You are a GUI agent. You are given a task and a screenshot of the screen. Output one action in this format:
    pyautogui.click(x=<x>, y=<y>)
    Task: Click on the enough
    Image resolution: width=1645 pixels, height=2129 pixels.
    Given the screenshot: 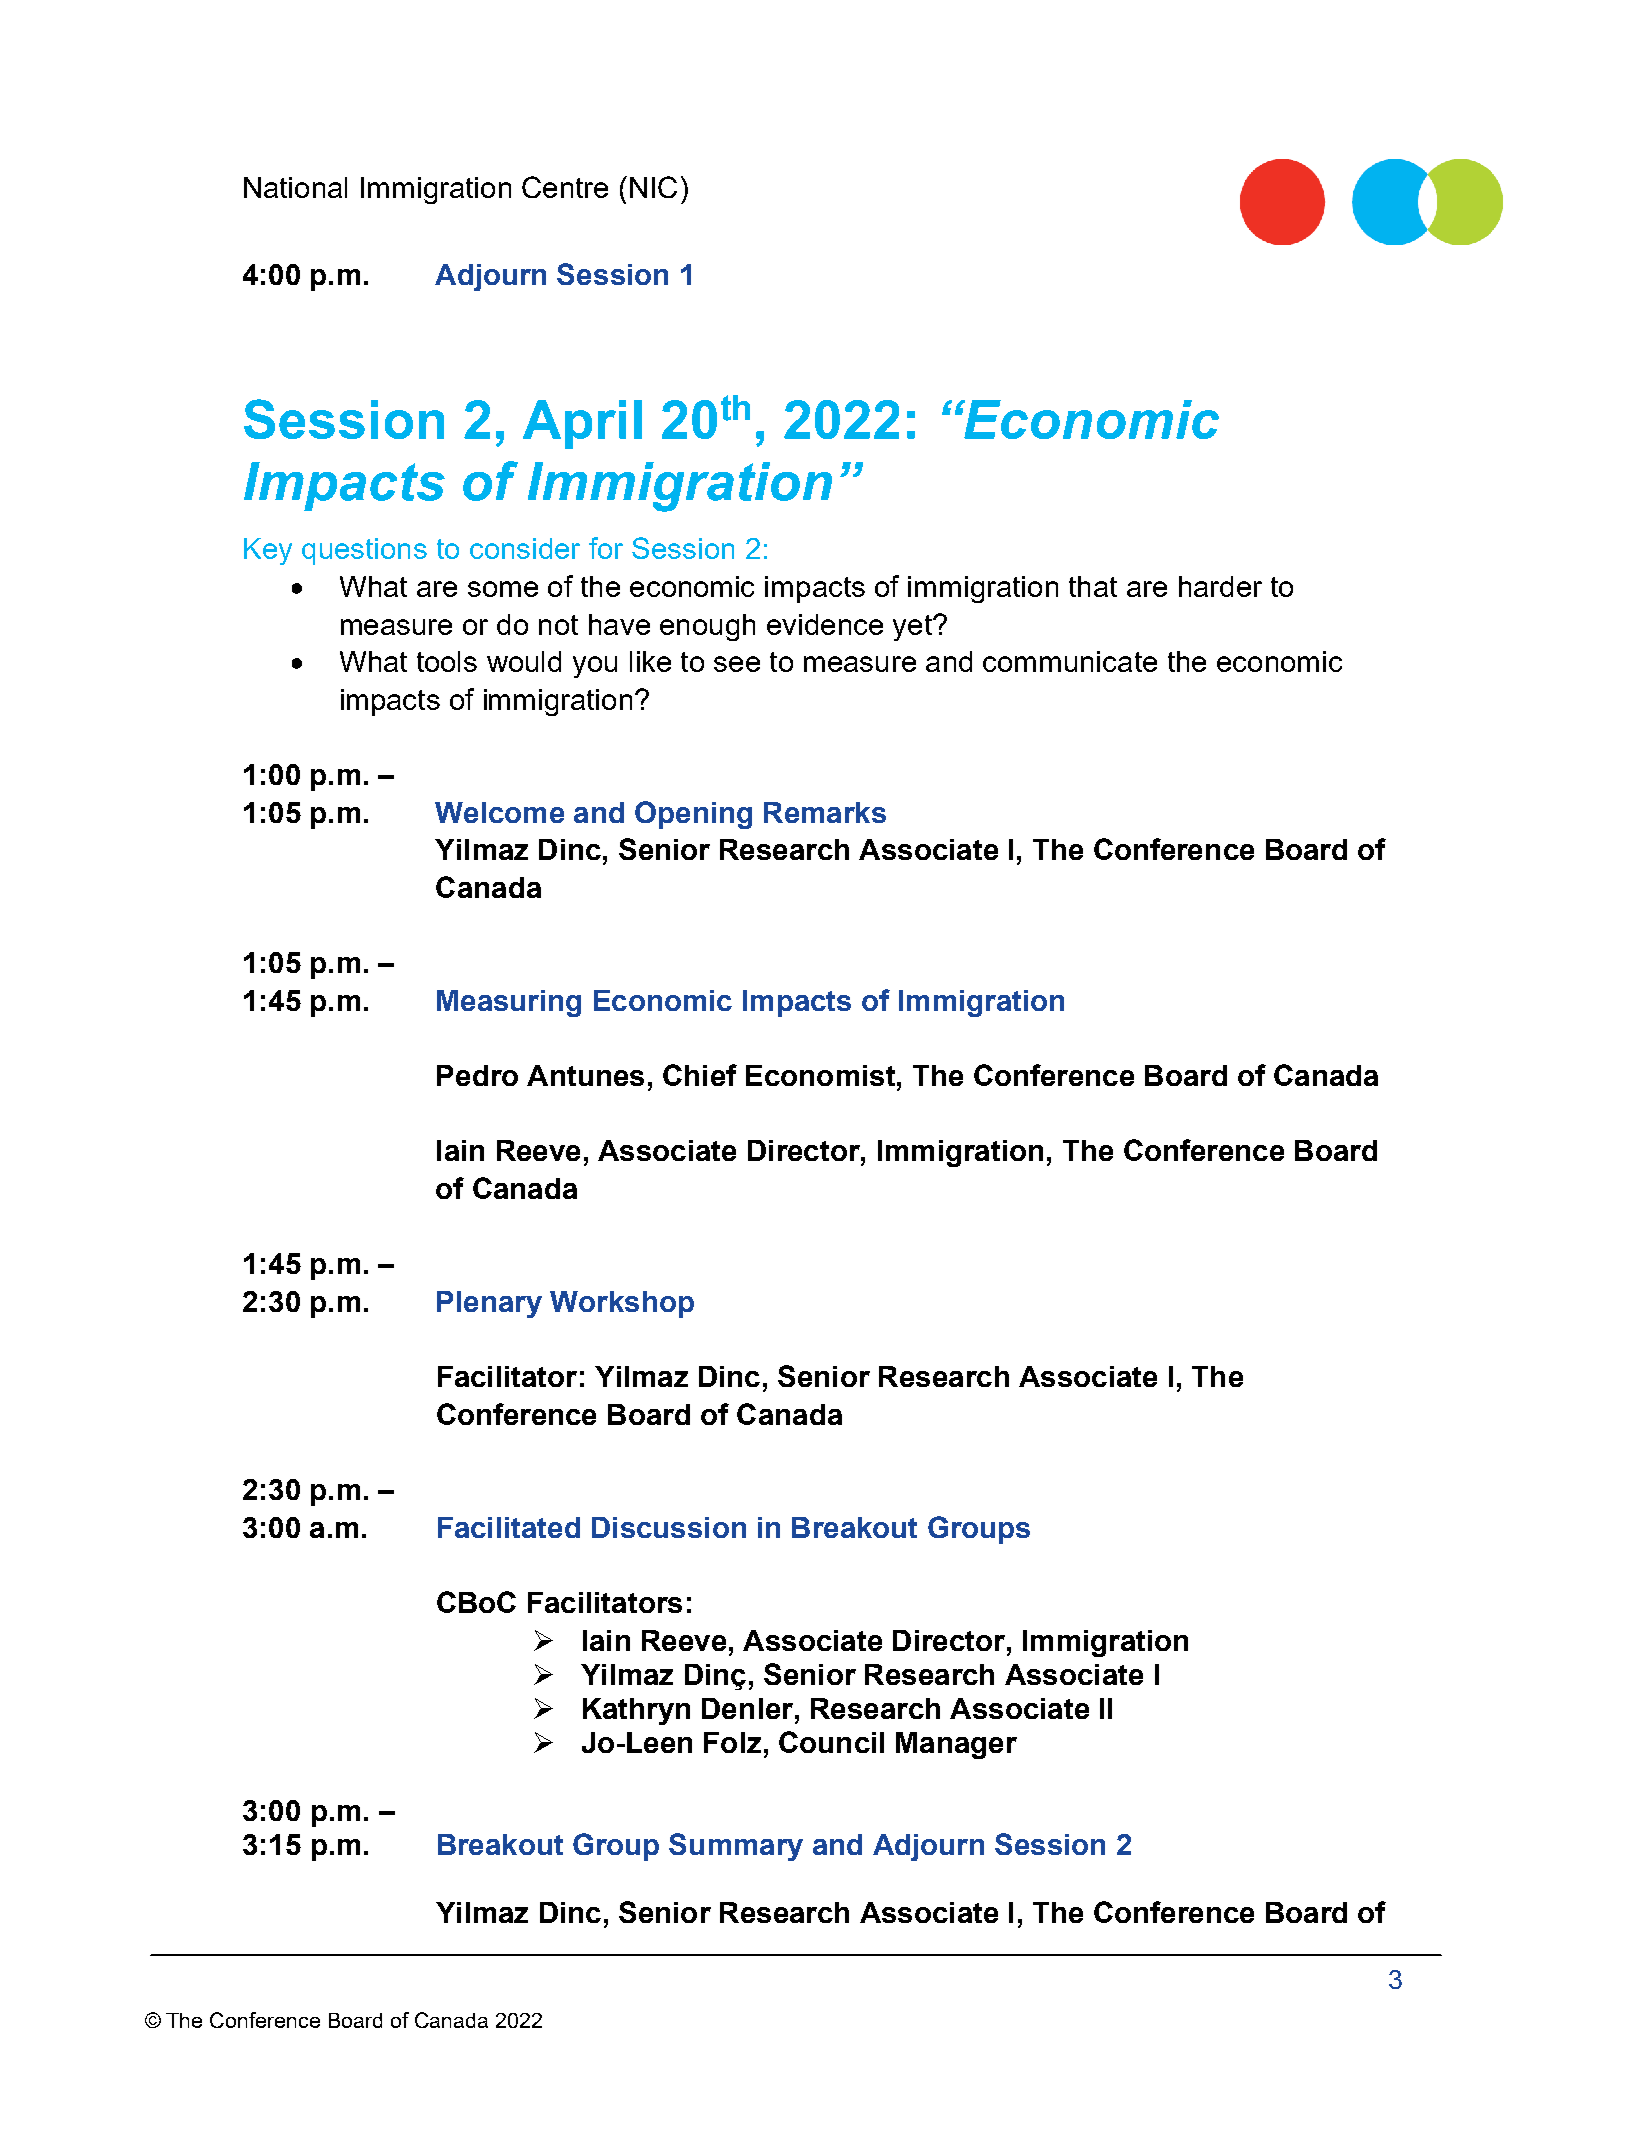 What is the action you would take?
    pyautogui.click(x=707, y=627)
